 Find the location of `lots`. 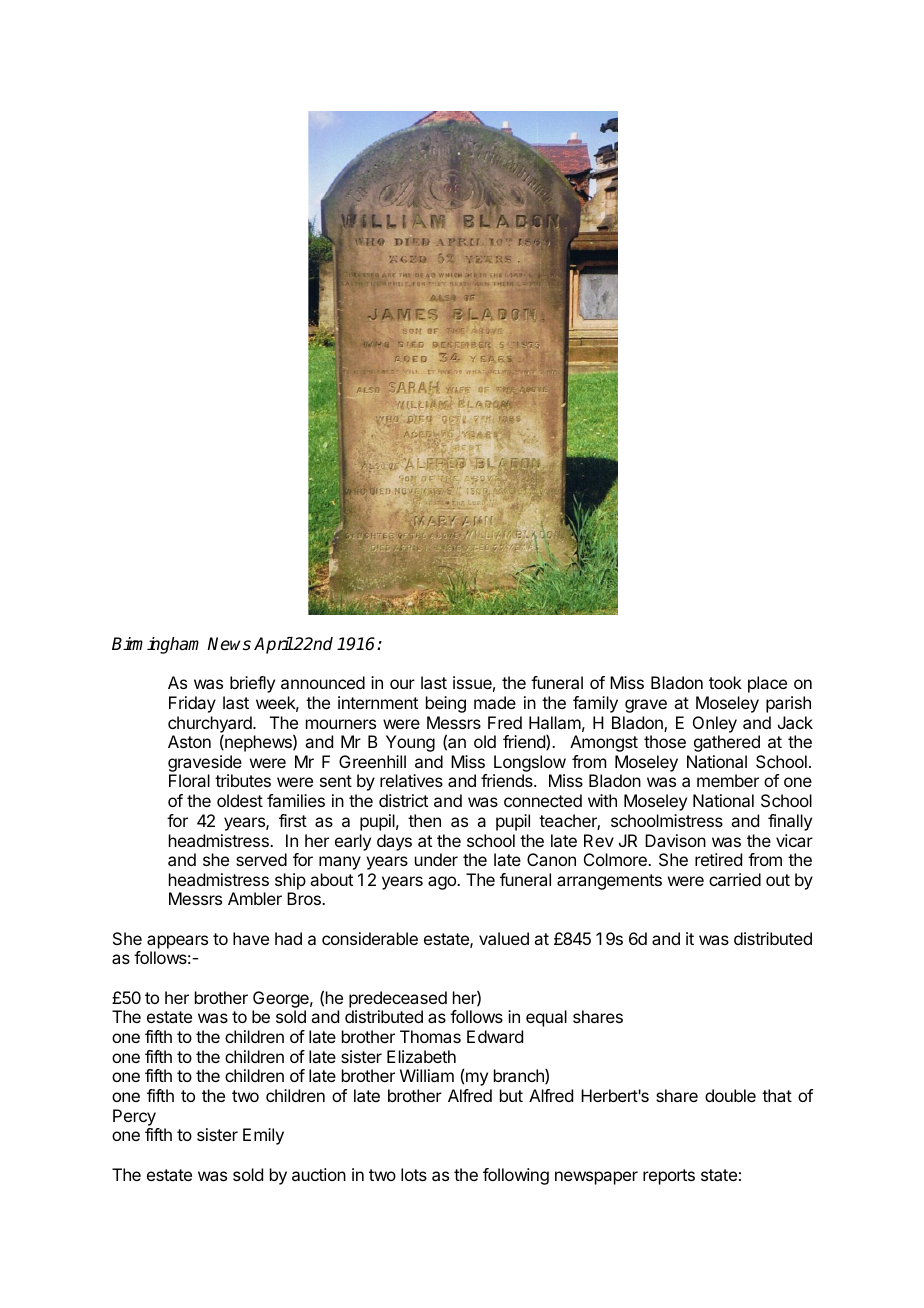

lots is located at coordinates (414, 1174).
